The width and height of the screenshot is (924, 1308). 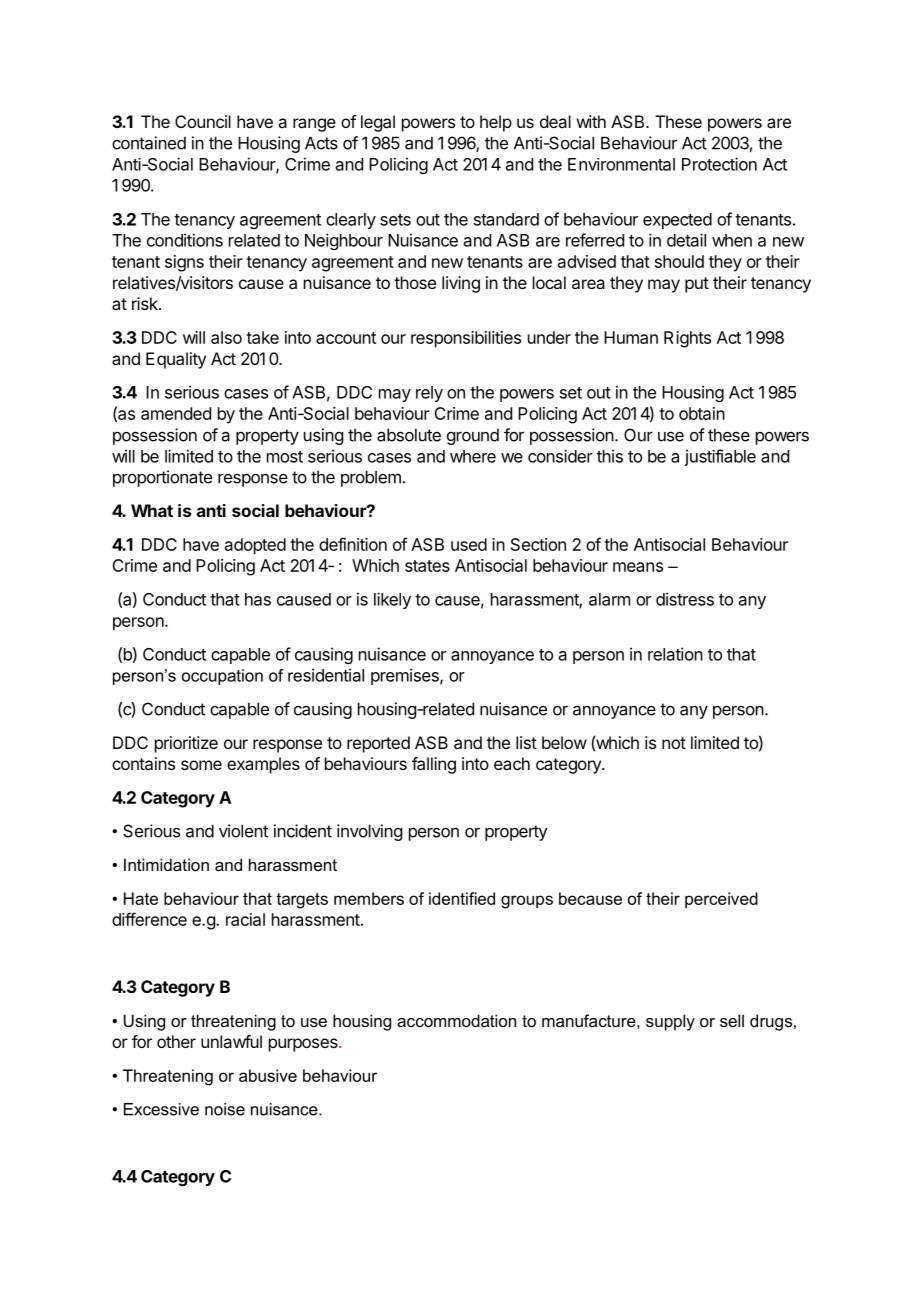 I want to click on accommodation, so click(x=456, y=1020).
